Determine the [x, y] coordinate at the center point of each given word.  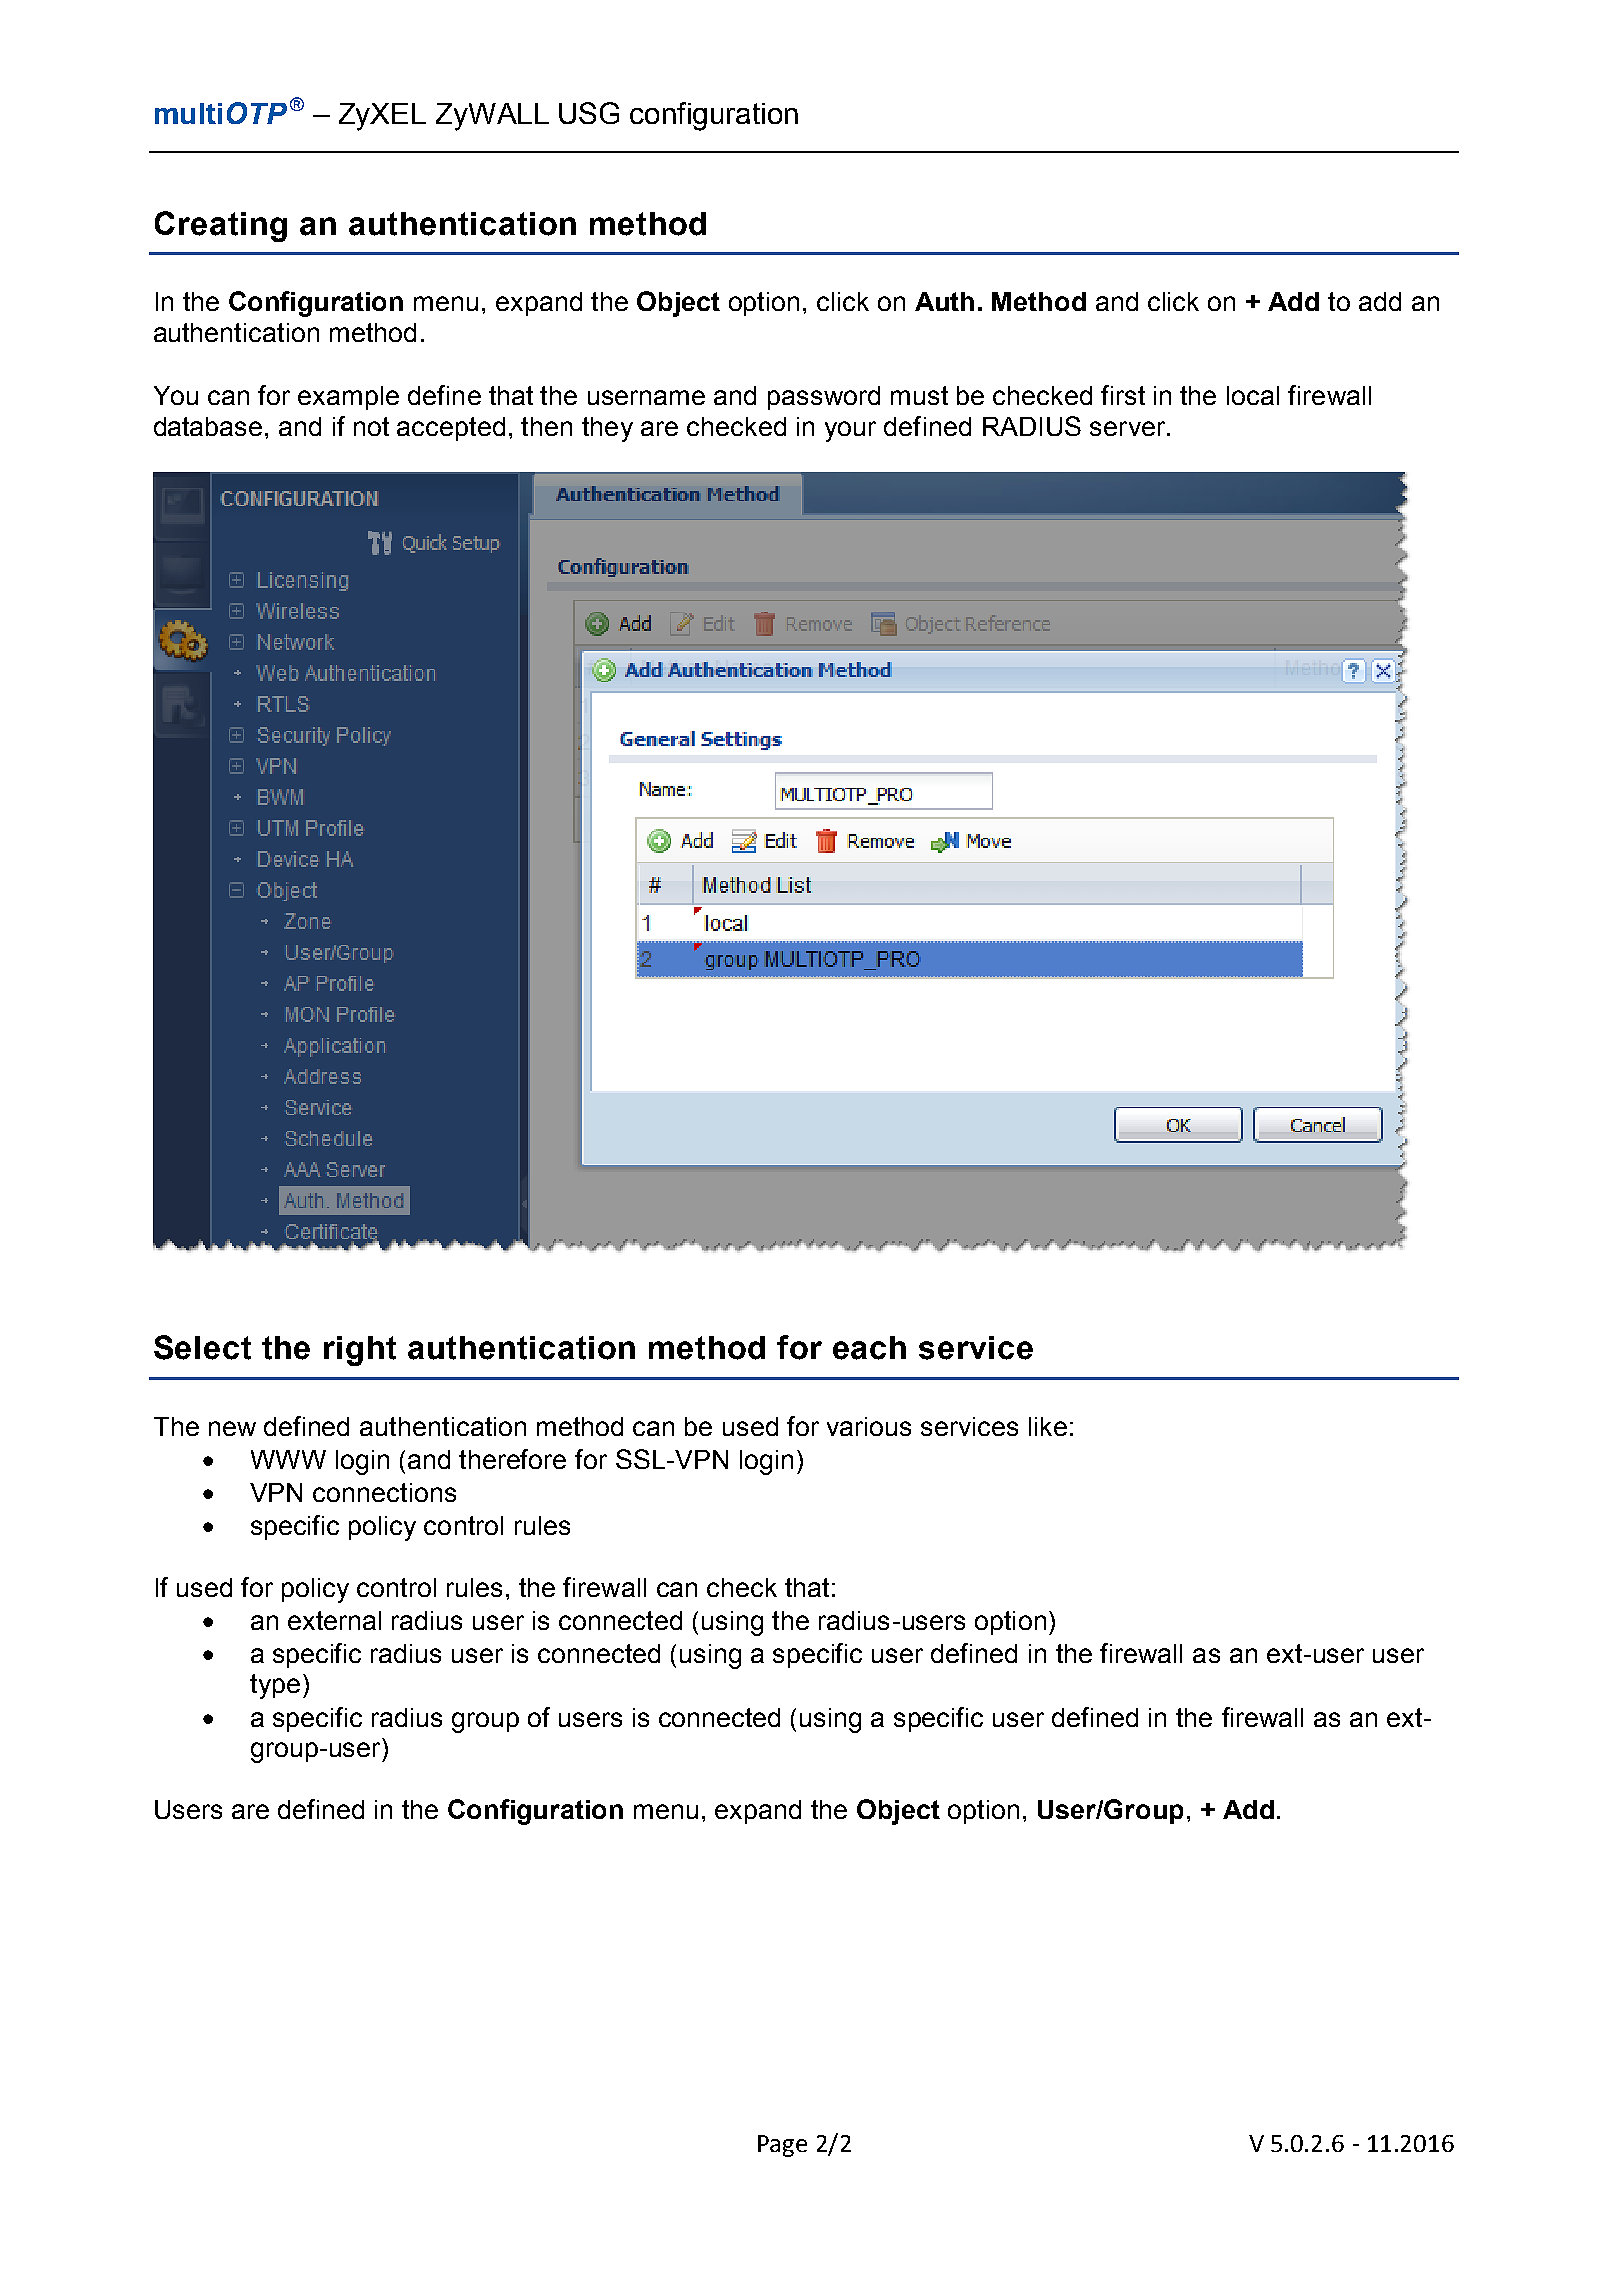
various [869, 1426]
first [1123, 395]
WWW [288, 1459]
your [850, 431]
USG [589, 113]
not [371, 426]
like [1048, 1426]
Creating [221, 226]
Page [782, 2146]
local [1253, 395]
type [275, 1686]
